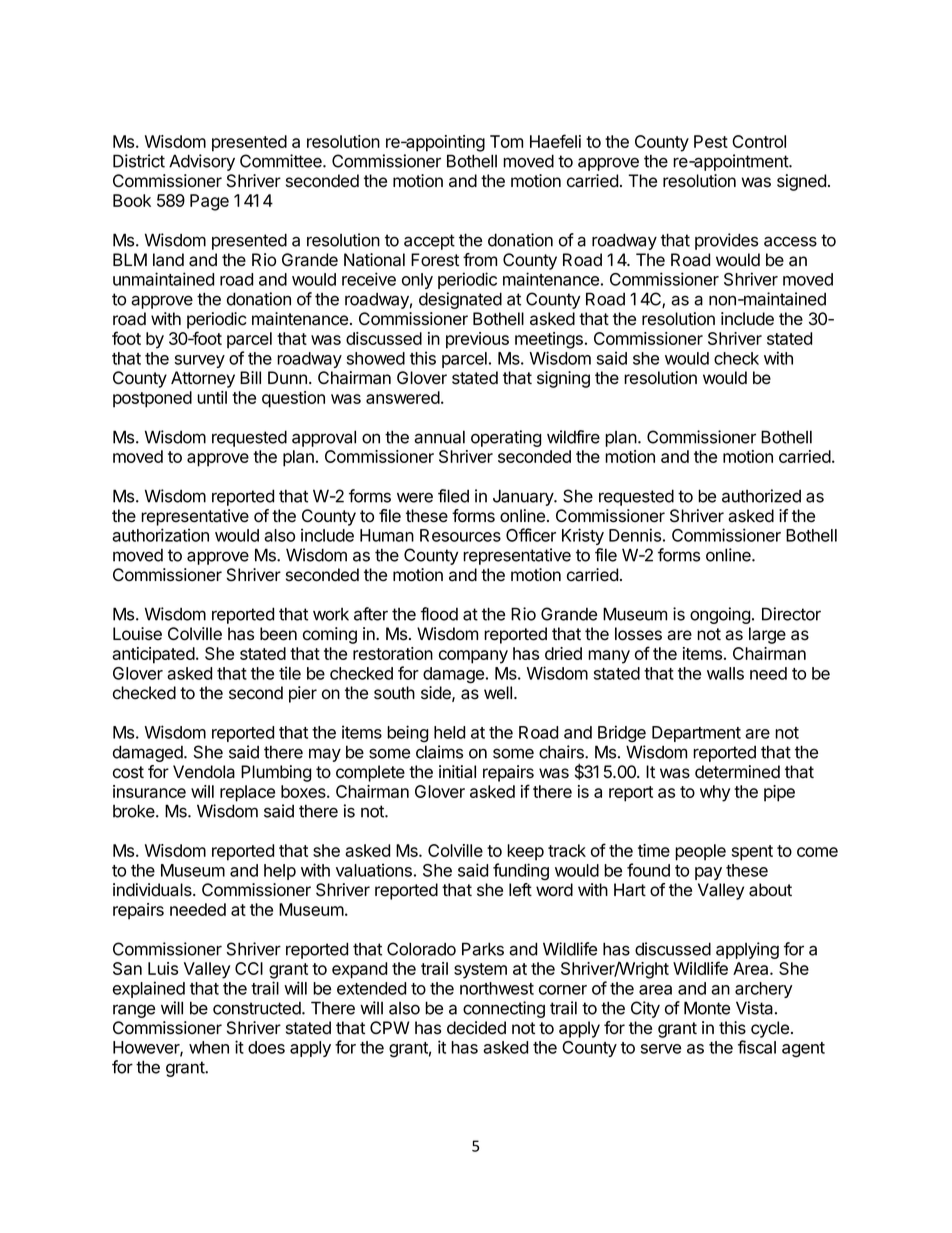  Describe the element at coordinates (209, 1047) in the document. I see `when` at that location.
